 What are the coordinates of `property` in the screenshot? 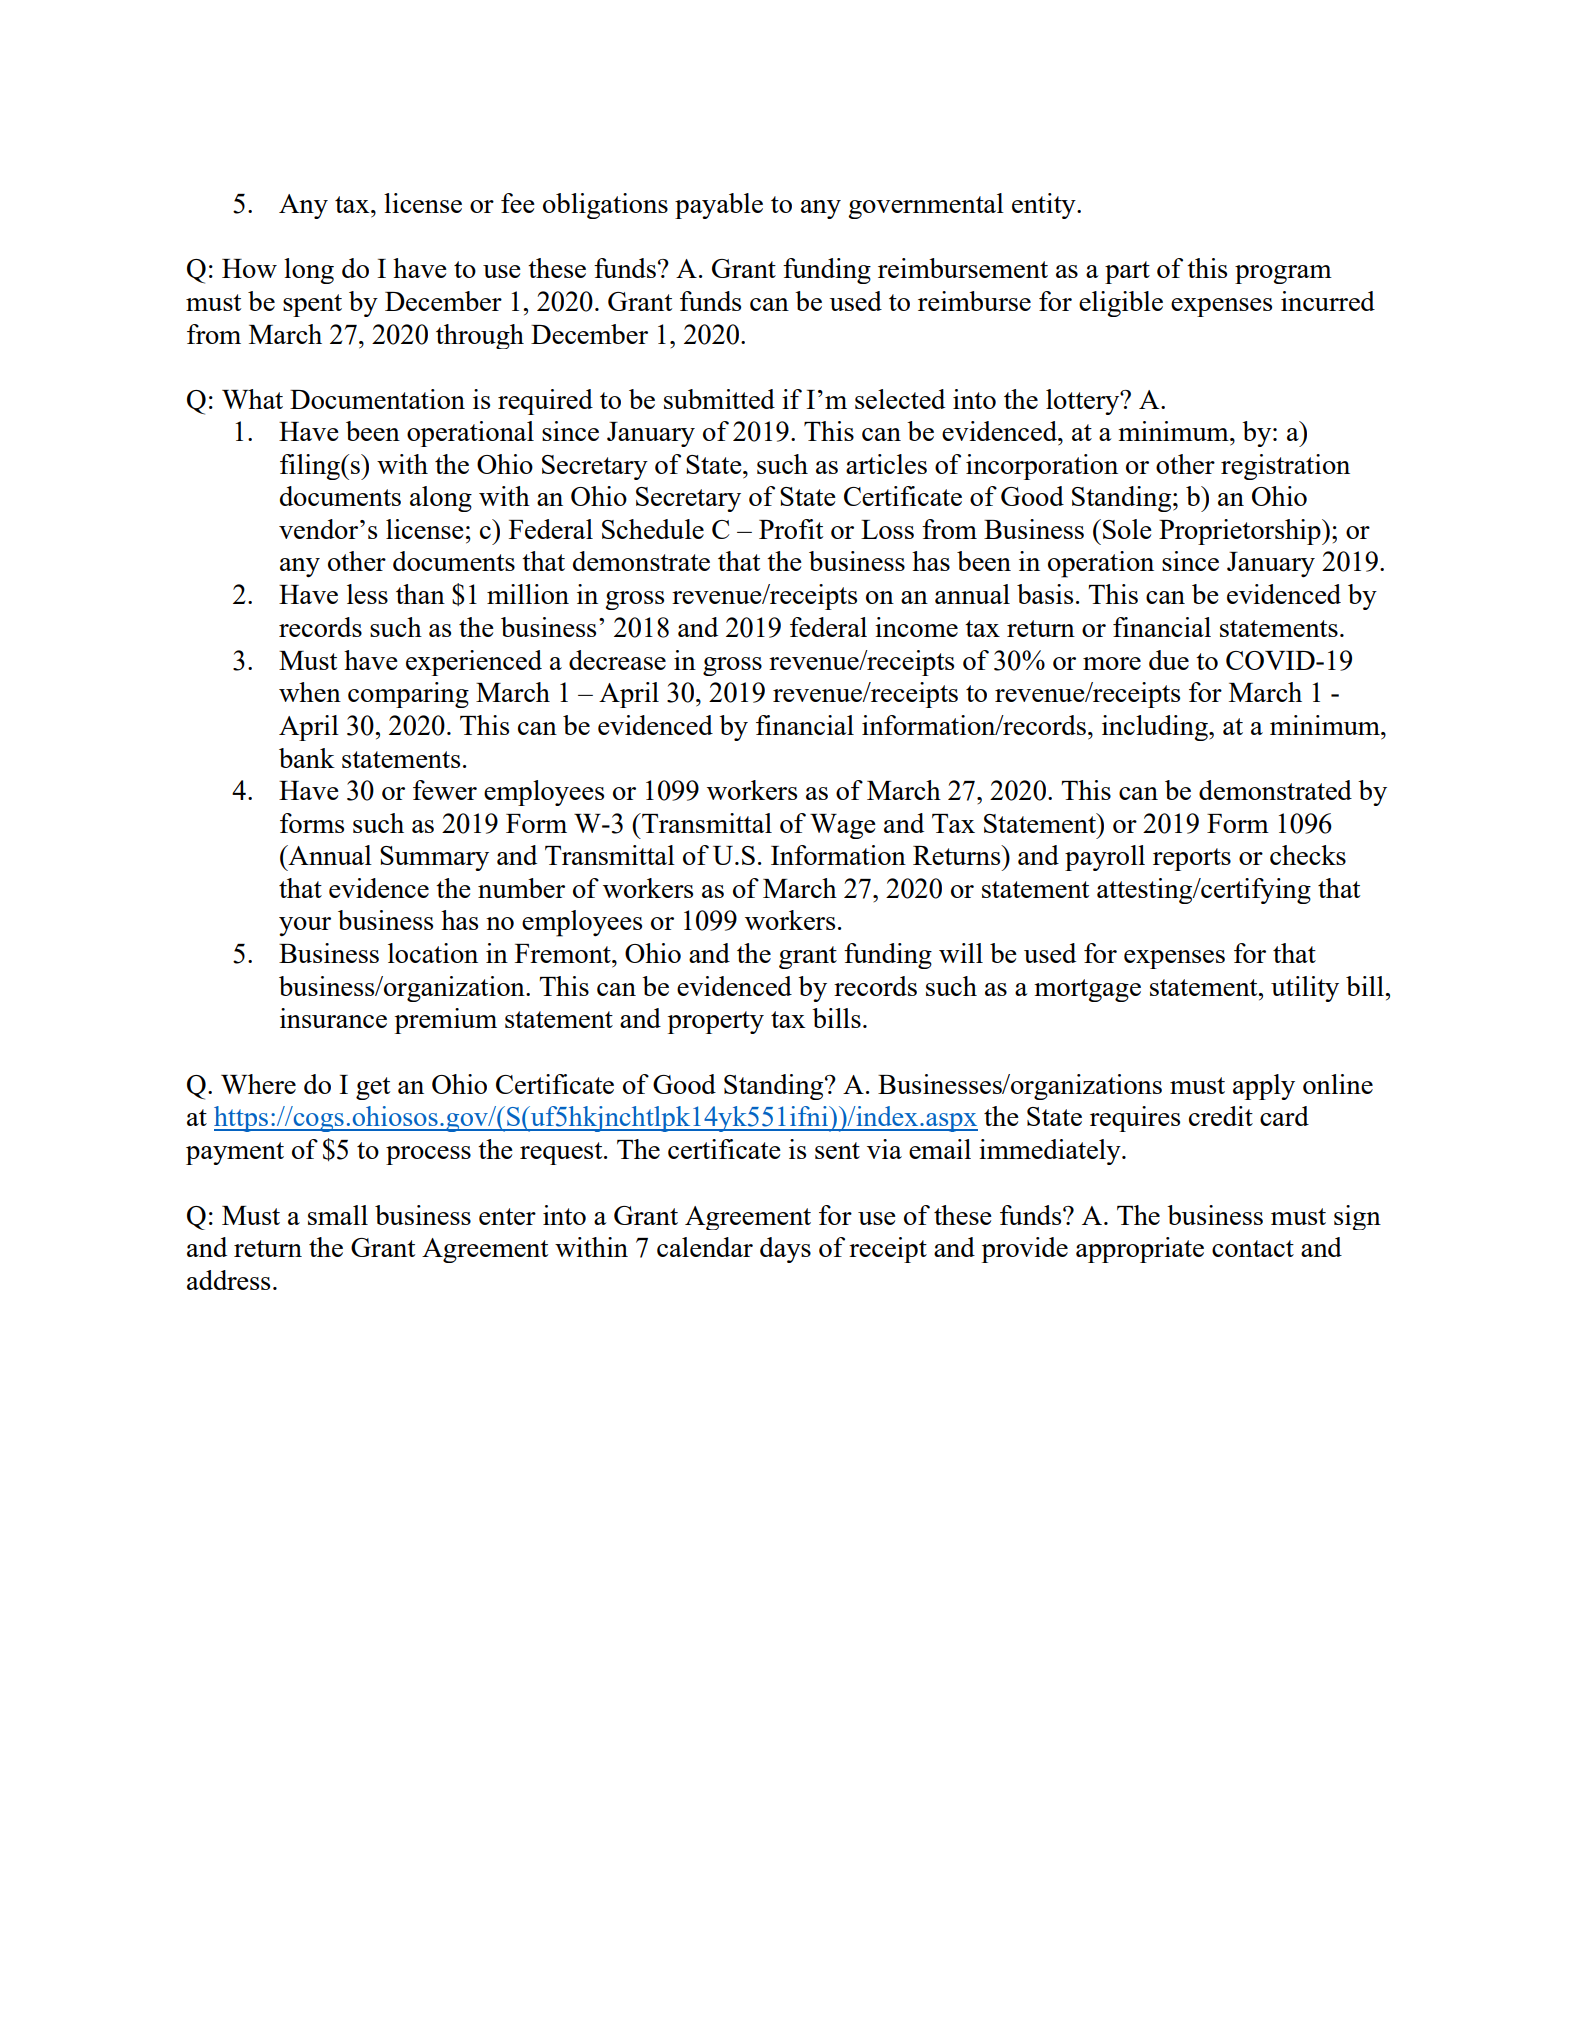 It's located at (716, 1022).
